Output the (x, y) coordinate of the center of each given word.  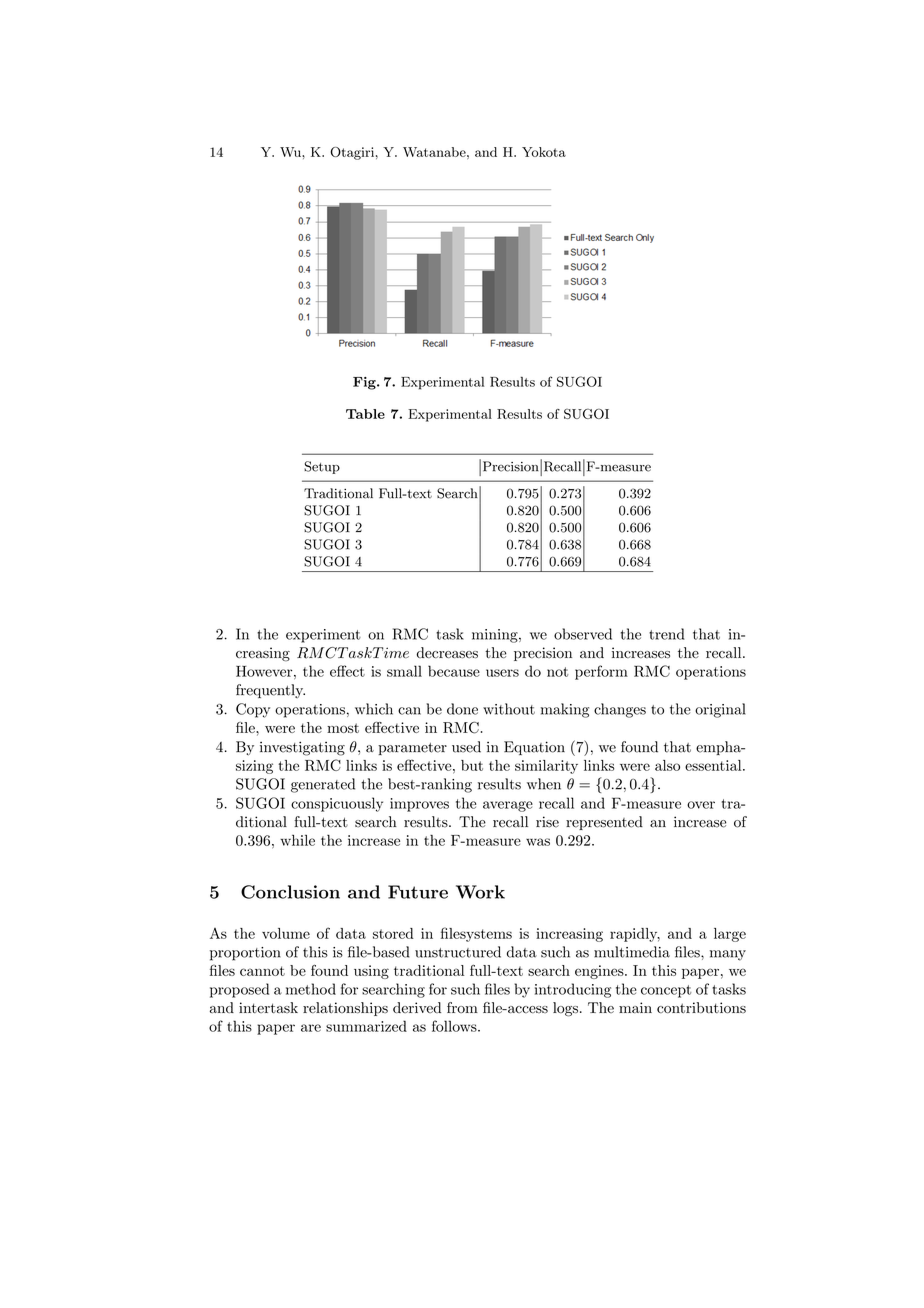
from (462, 1007)
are (311, 1028)
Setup (322, 467)
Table (365, 414)
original (720, 710)
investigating (302, 748)
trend (667, 634)
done (462, 709)
